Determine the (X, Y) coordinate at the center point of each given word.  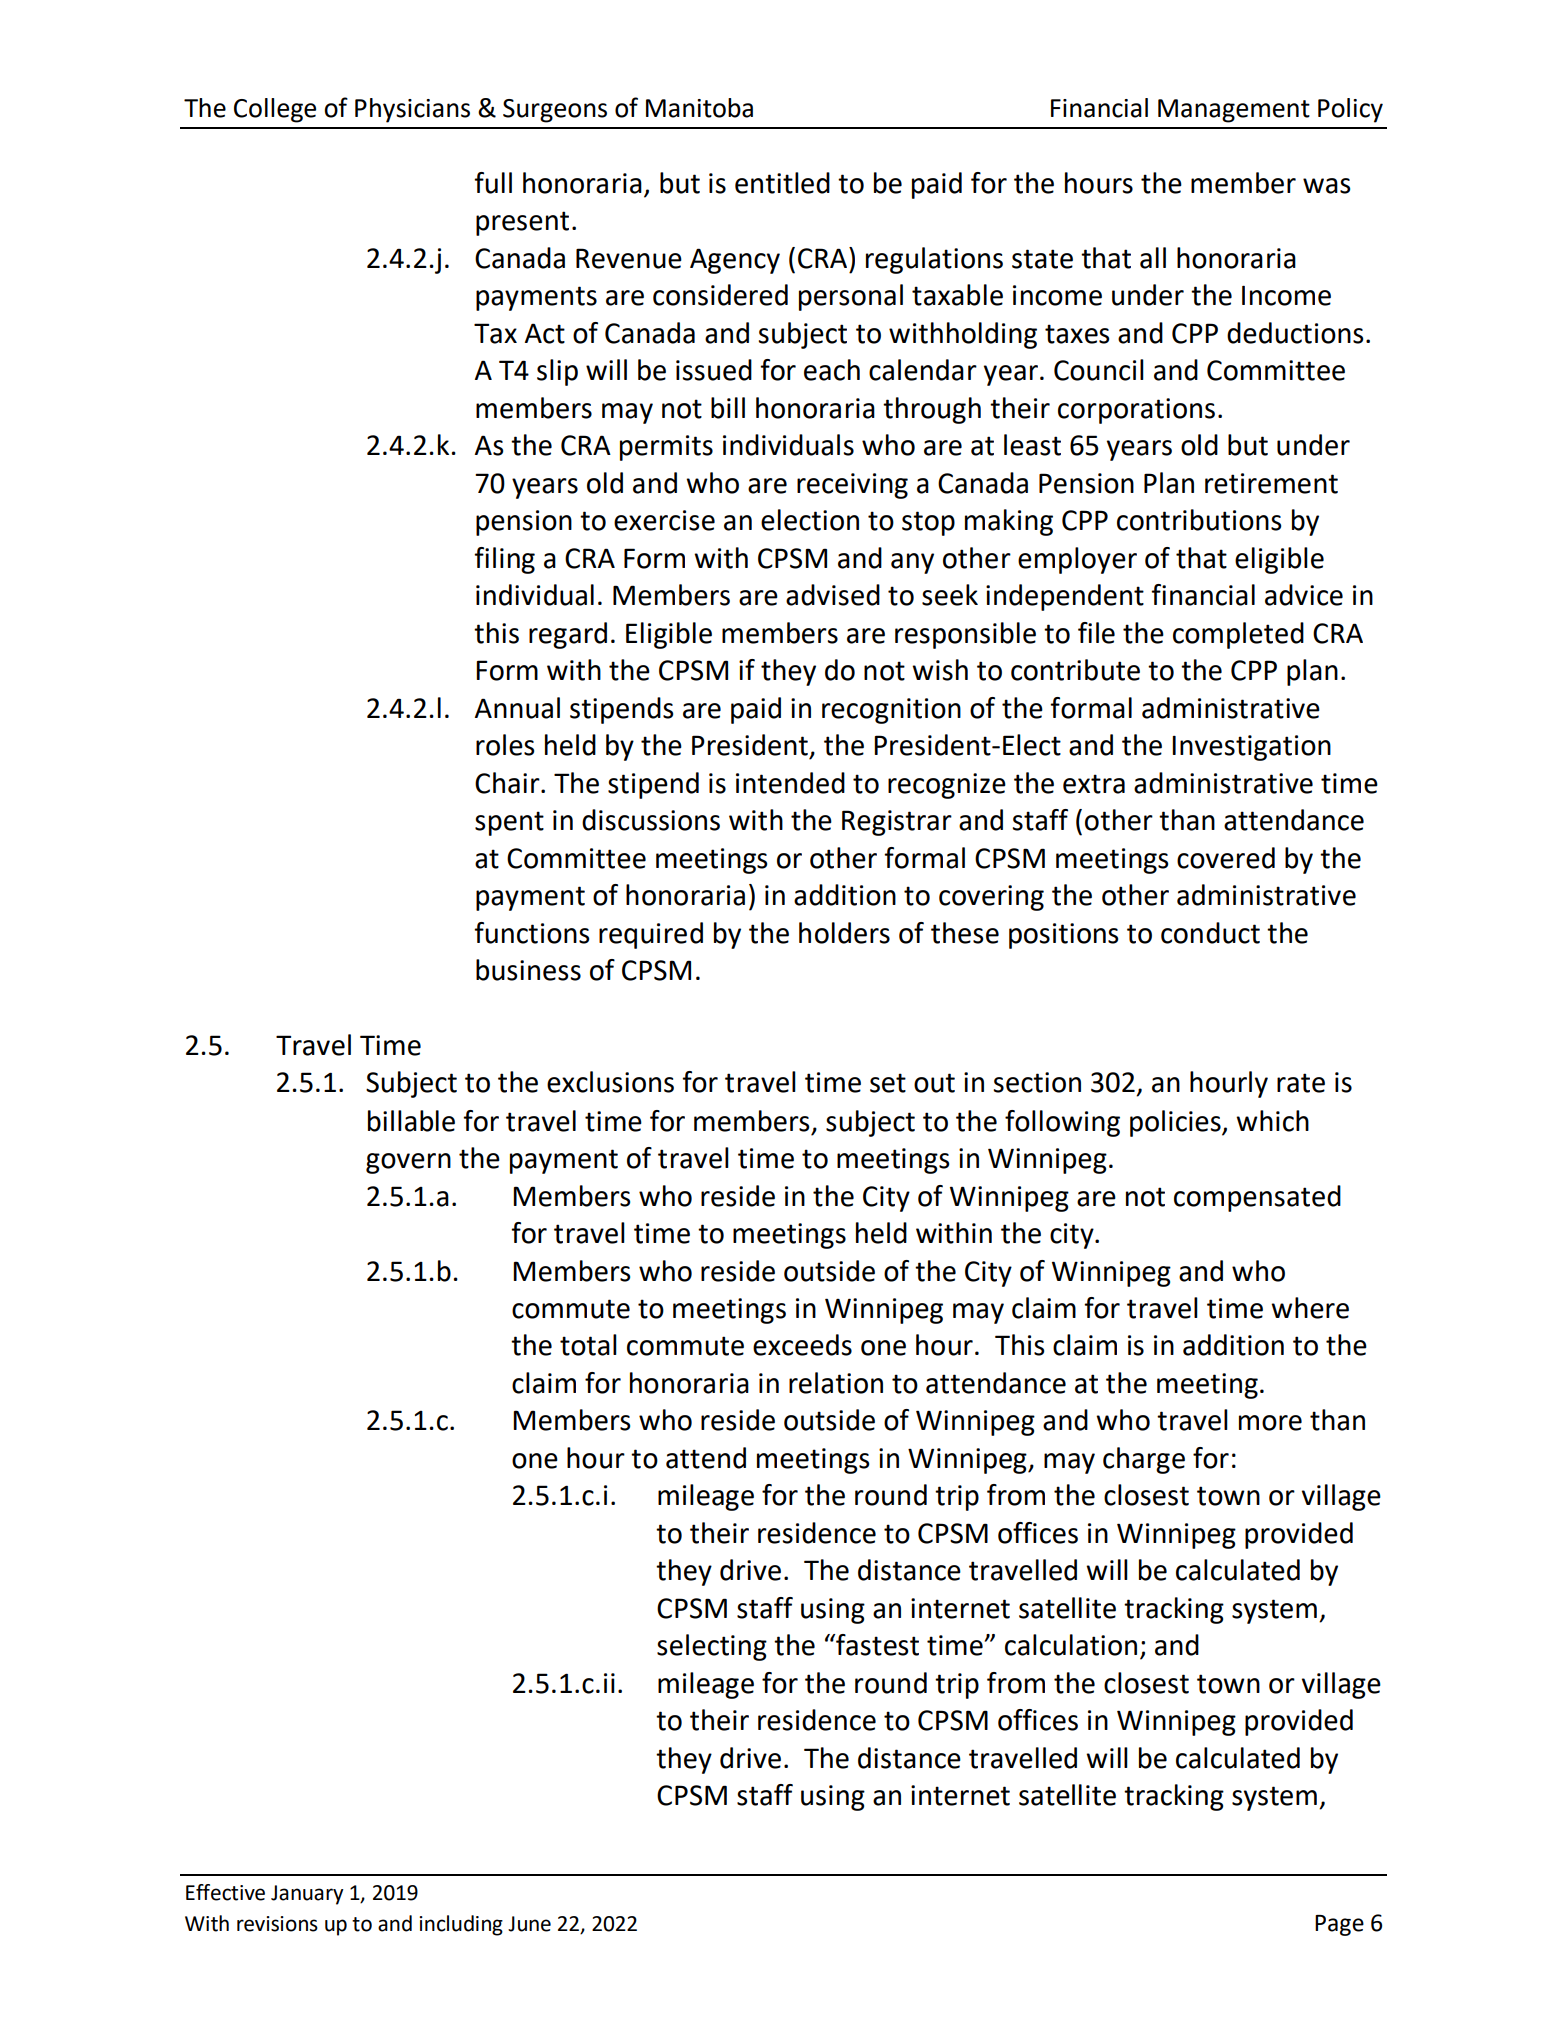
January (307, 1895)
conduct (1210, 933)
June (529, 1924)
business (528, 970)
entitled (782, 183)
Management (1234, 111)
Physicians (412, 110)
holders (844, 933)
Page (1339, 1925)
